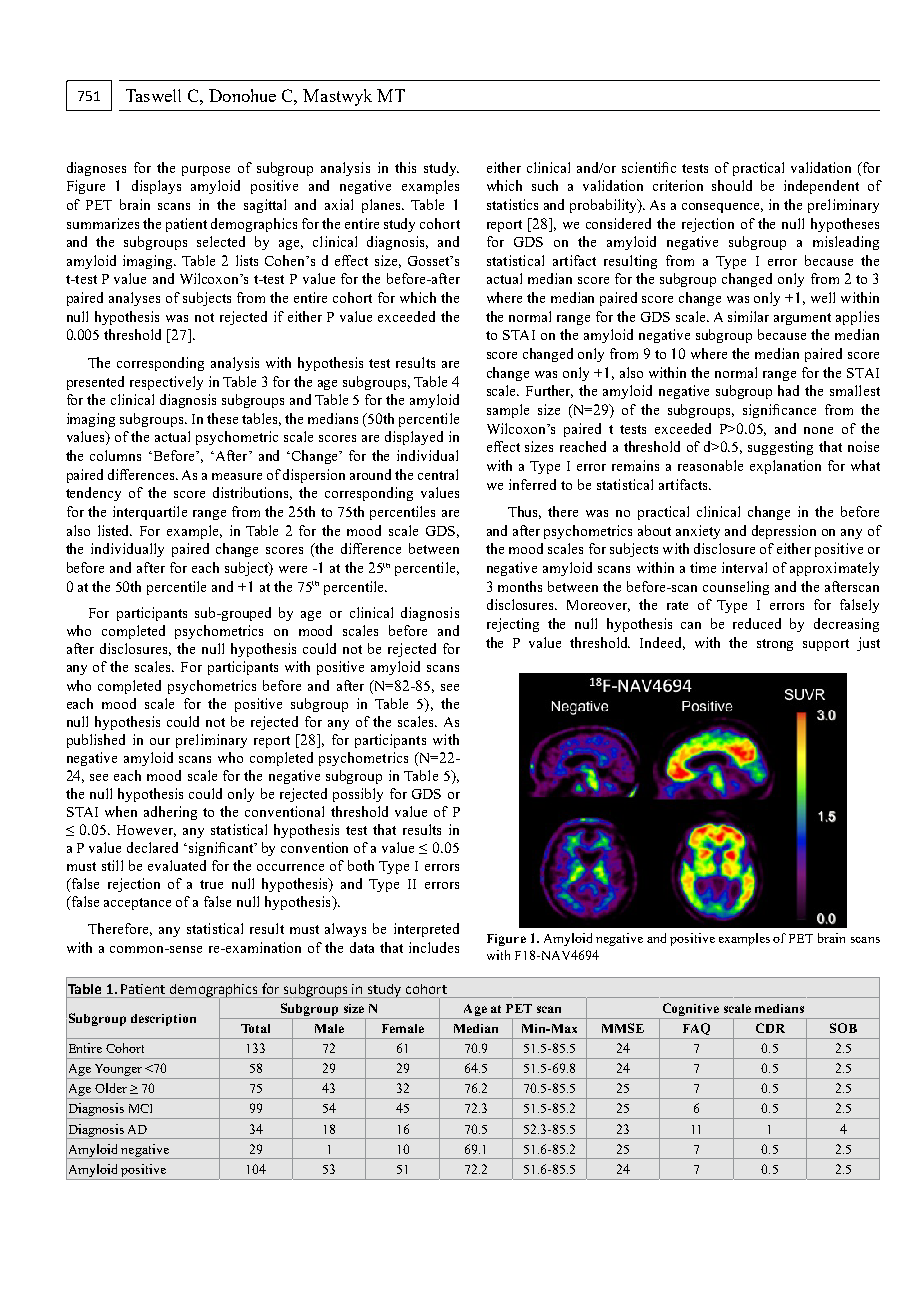 This screenshot has height=1308, width=924. What do you see at coordinates (358, 795) in the screenshot?
I see `possibly` at bounding box center [358, 795].
